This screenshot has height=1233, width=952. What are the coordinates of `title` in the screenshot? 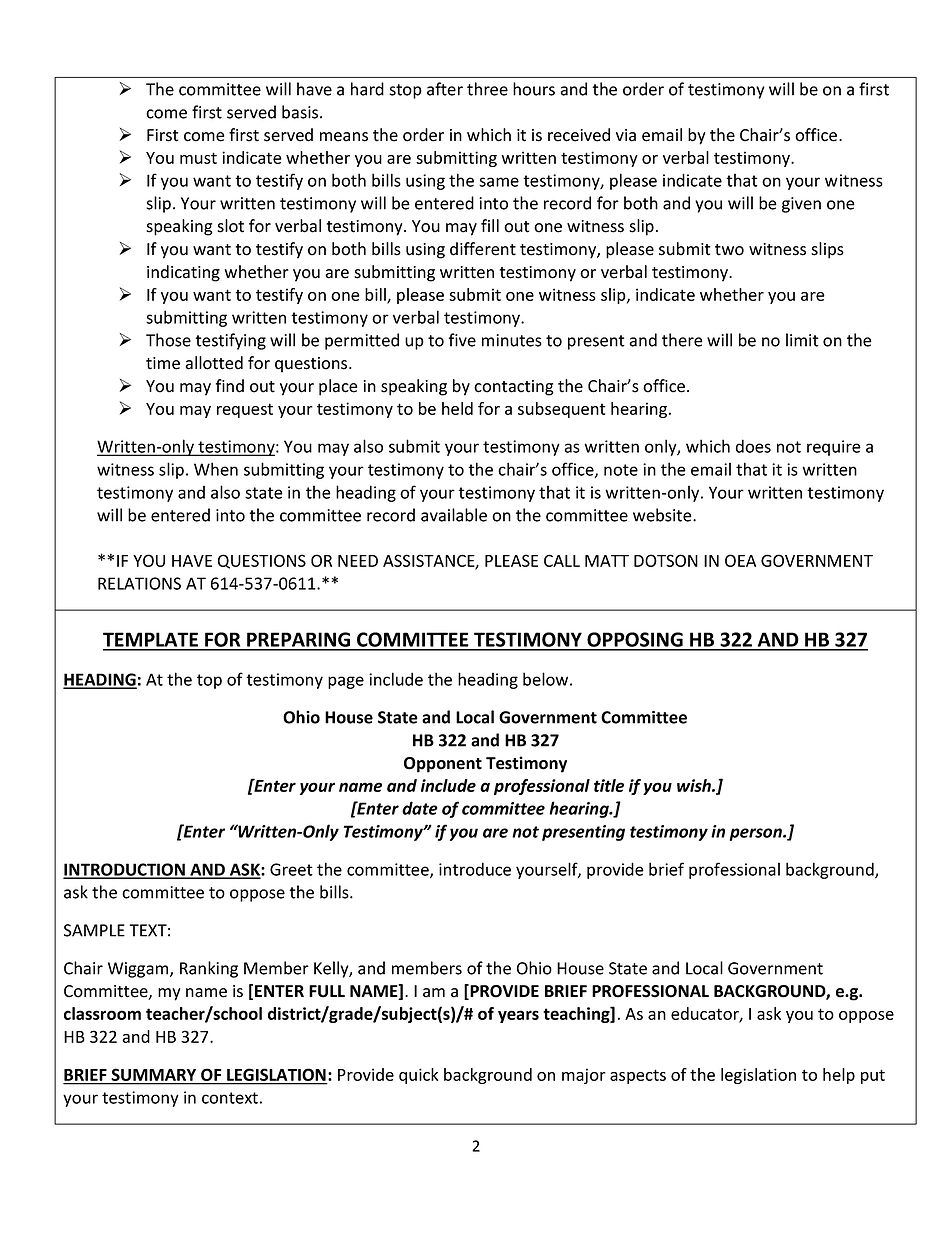 It's located at (609, 785).
